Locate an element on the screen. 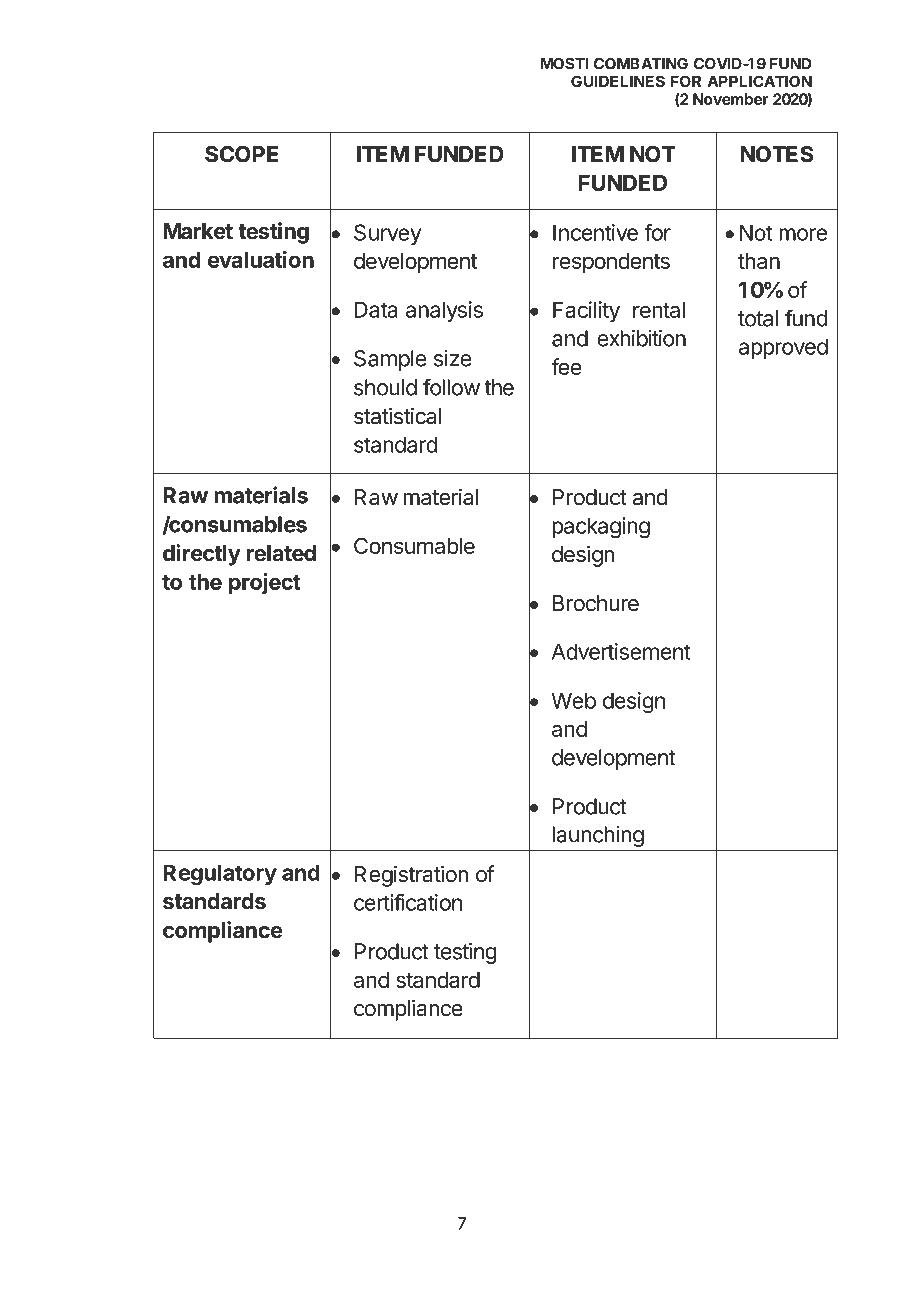  approved is located at coordinates (783, 348).
